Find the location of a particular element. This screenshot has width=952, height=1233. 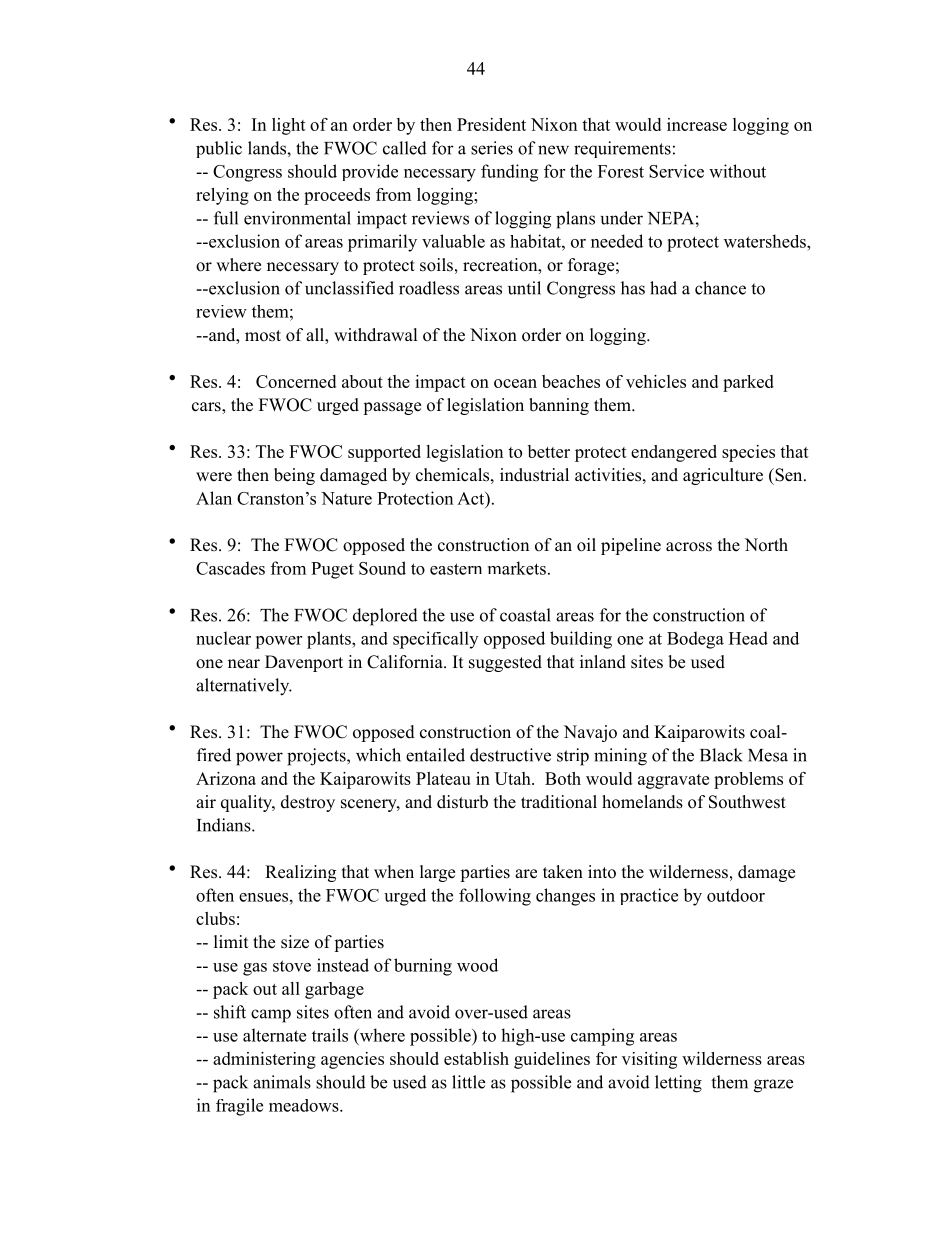

without is located at coordinates (737, 171).
